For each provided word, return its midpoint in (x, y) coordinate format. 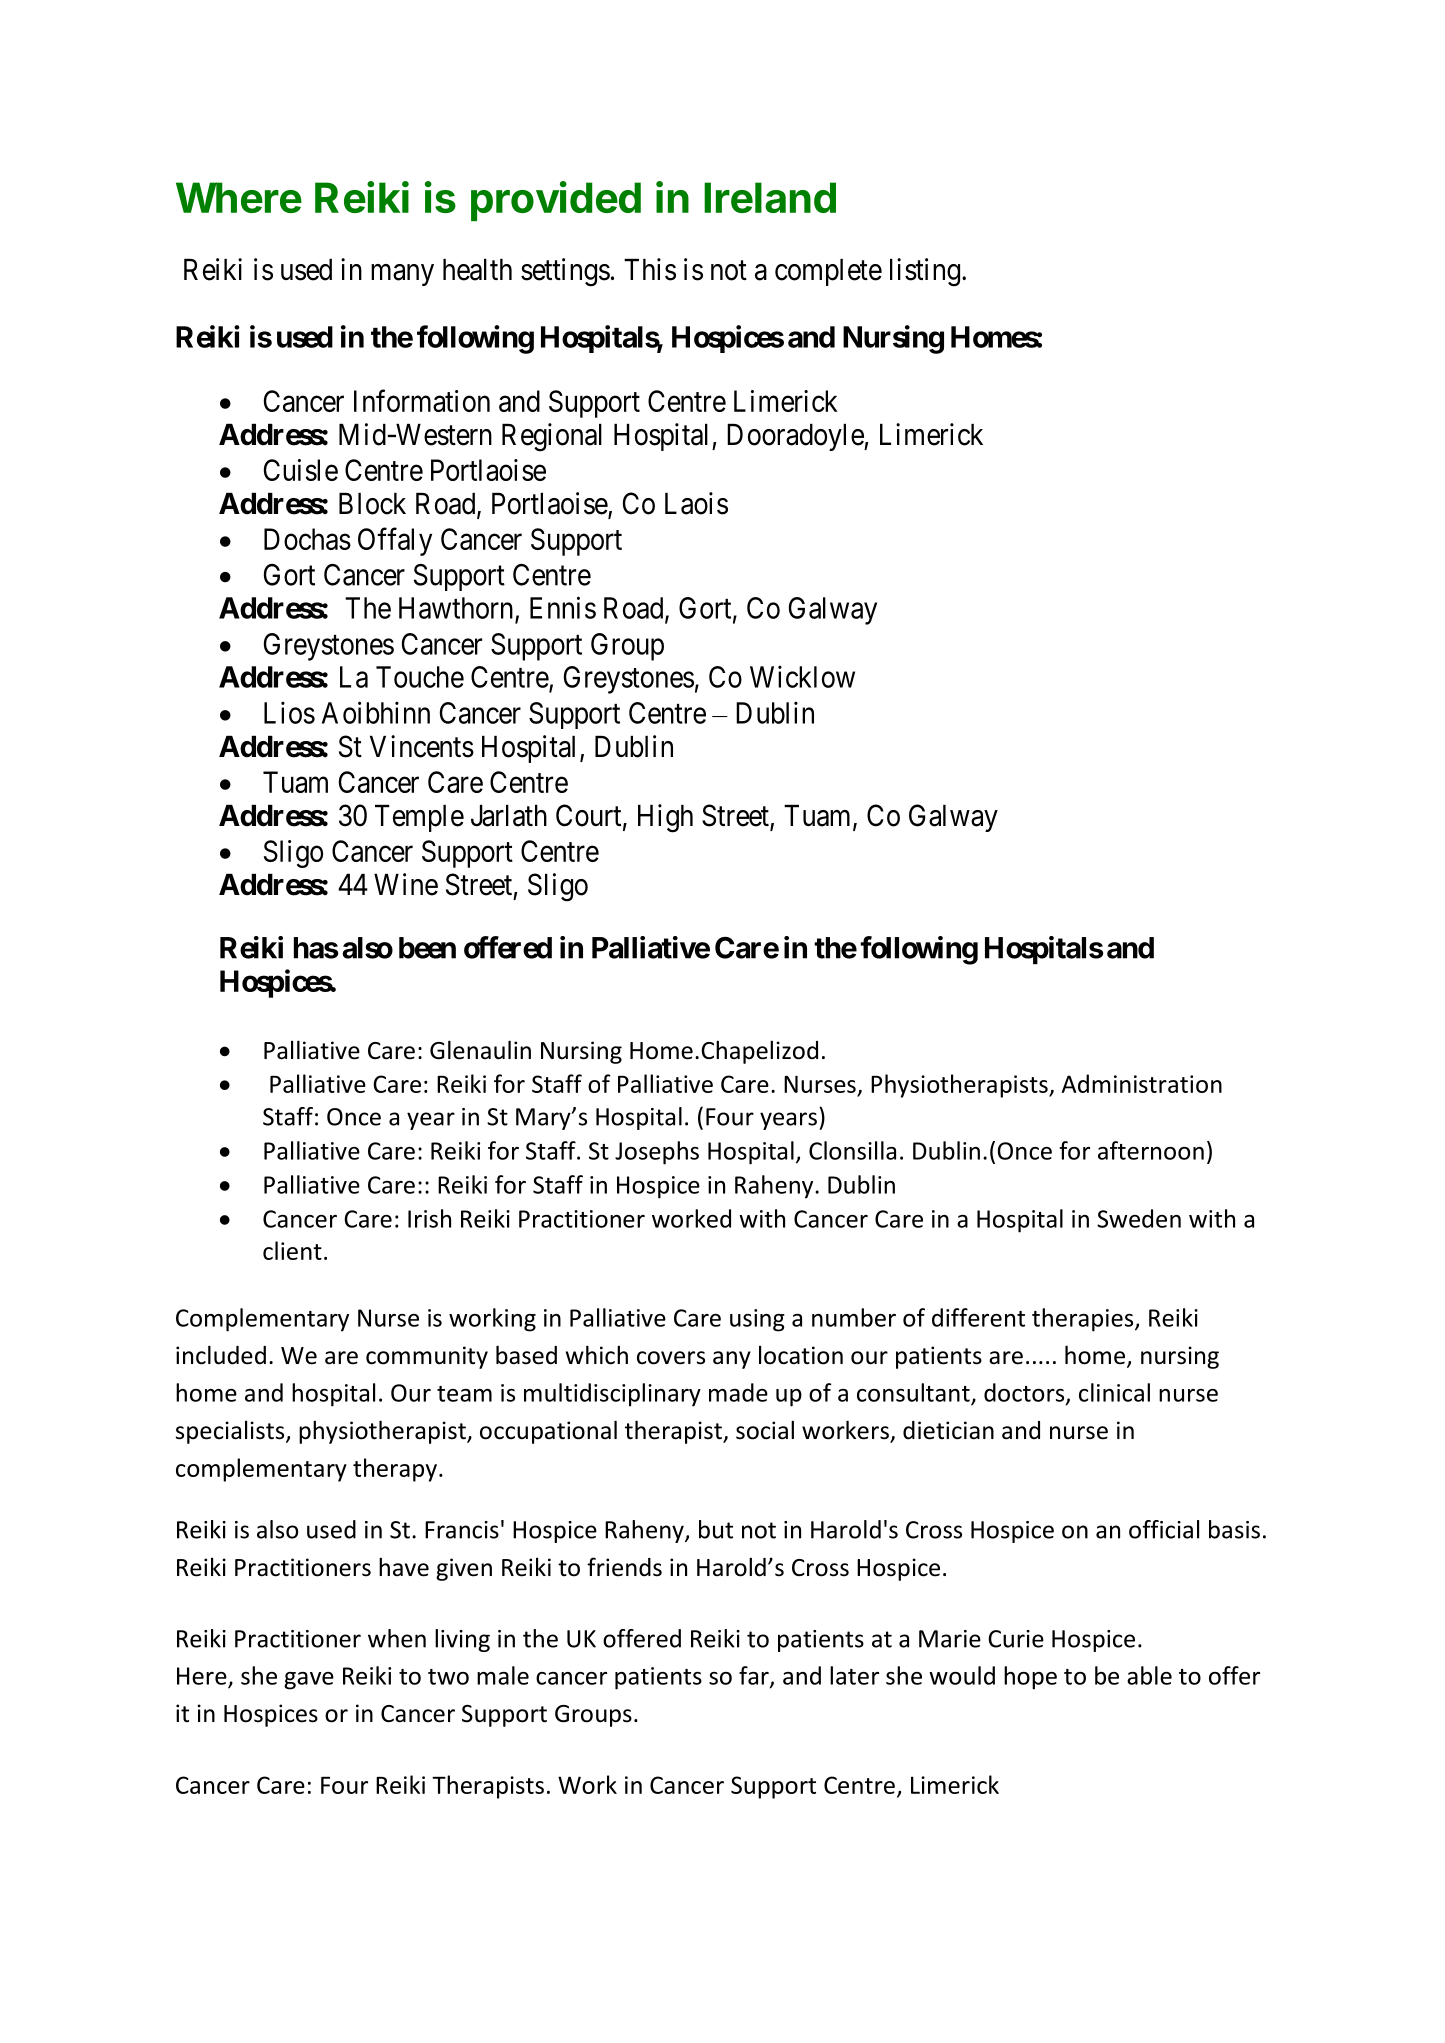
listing (925, 272)
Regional (552, 437)
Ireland (770, 197)
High (665, 818)
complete (828, 272)
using (757, 1320)
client (292, 1250)
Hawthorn (457, 609)
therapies (1084, 1320)
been (427, 948)
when (397, 1638)
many (402, 275)
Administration (1142, 1083)
